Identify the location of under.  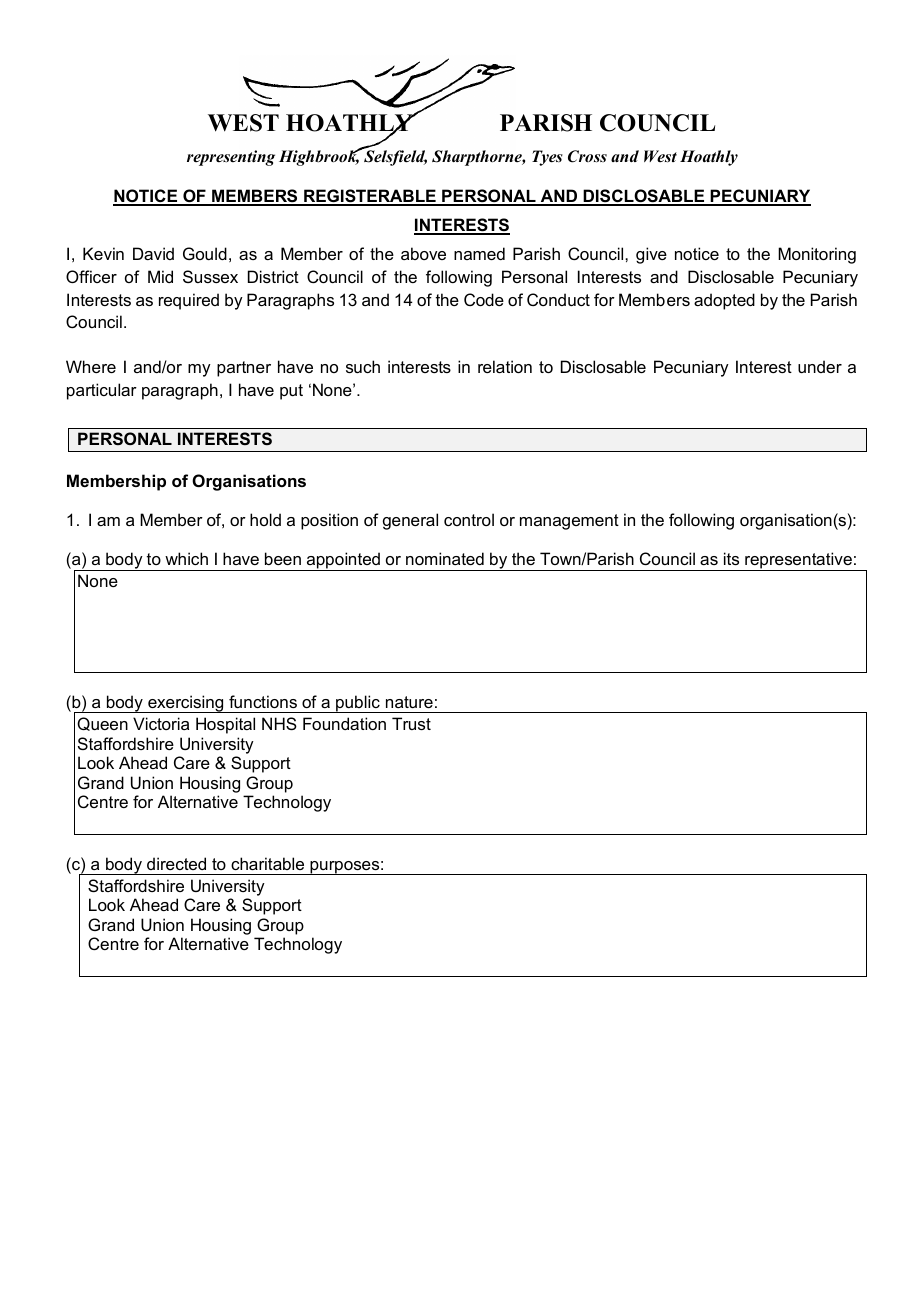
(820, 366).
